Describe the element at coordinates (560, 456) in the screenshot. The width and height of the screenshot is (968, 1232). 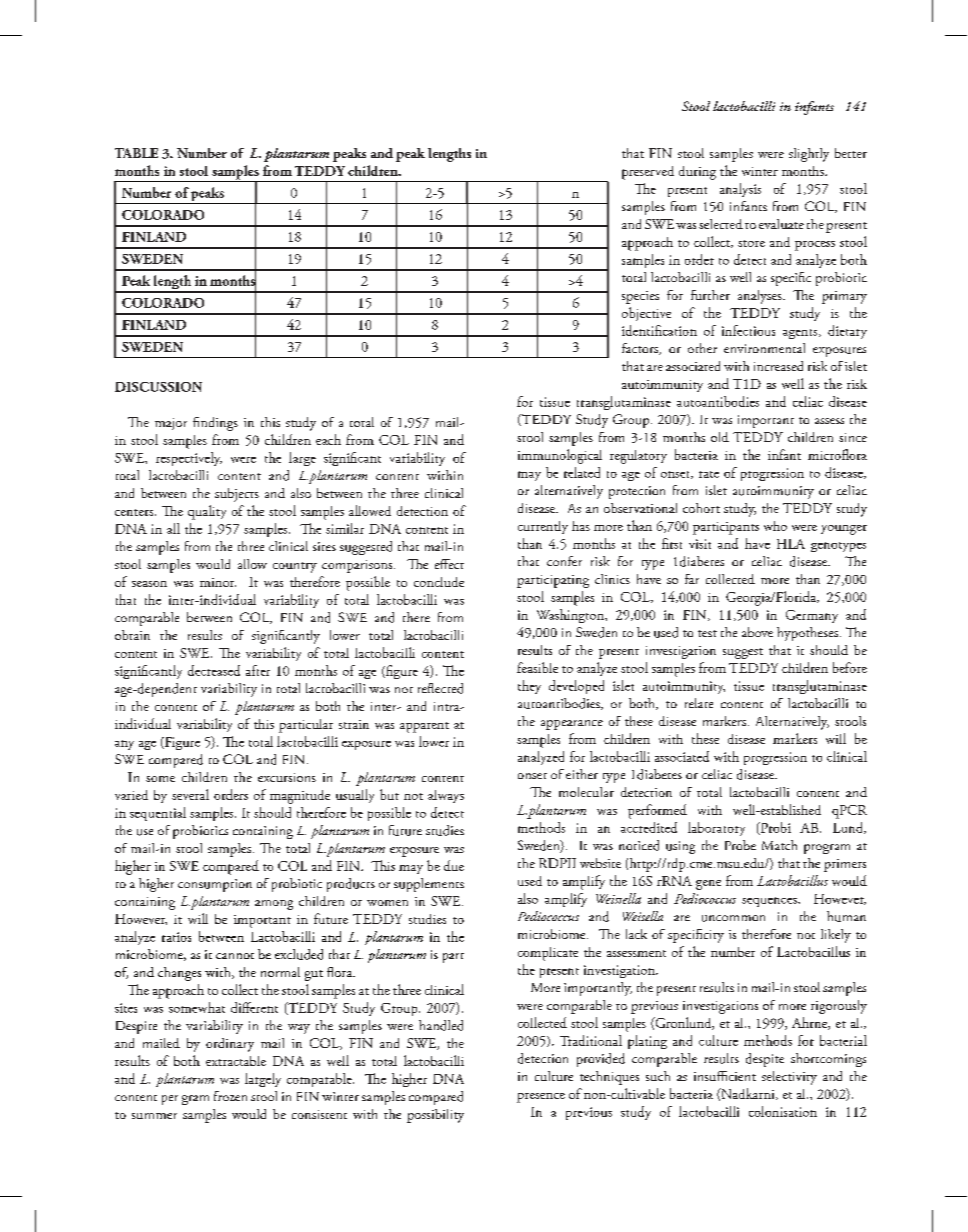
I see `immunological` at that location.
